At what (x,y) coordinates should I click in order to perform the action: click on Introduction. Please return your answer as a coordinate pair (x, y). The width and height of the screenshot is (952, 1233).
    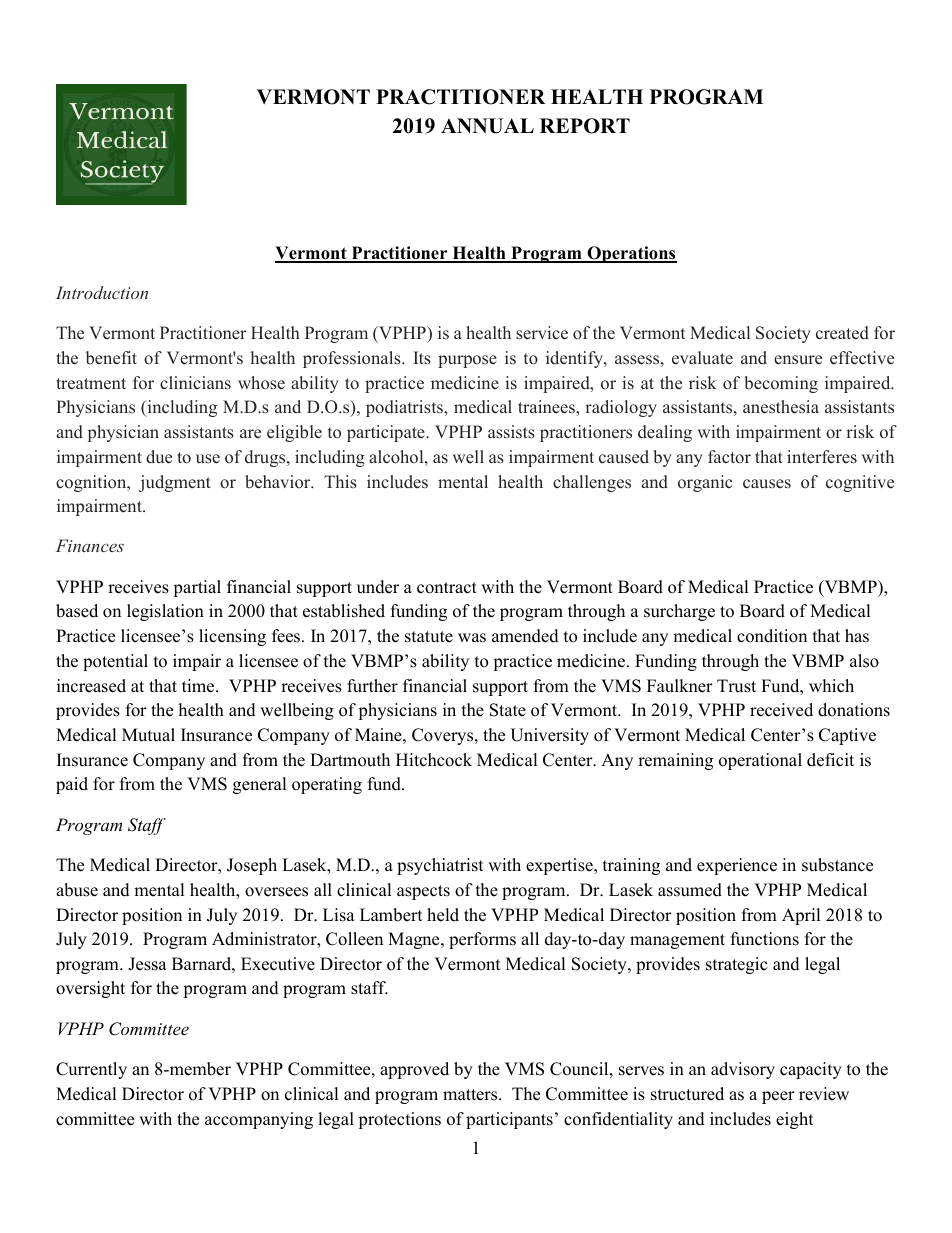
    Looking at the image, I should click on (102, 292).
